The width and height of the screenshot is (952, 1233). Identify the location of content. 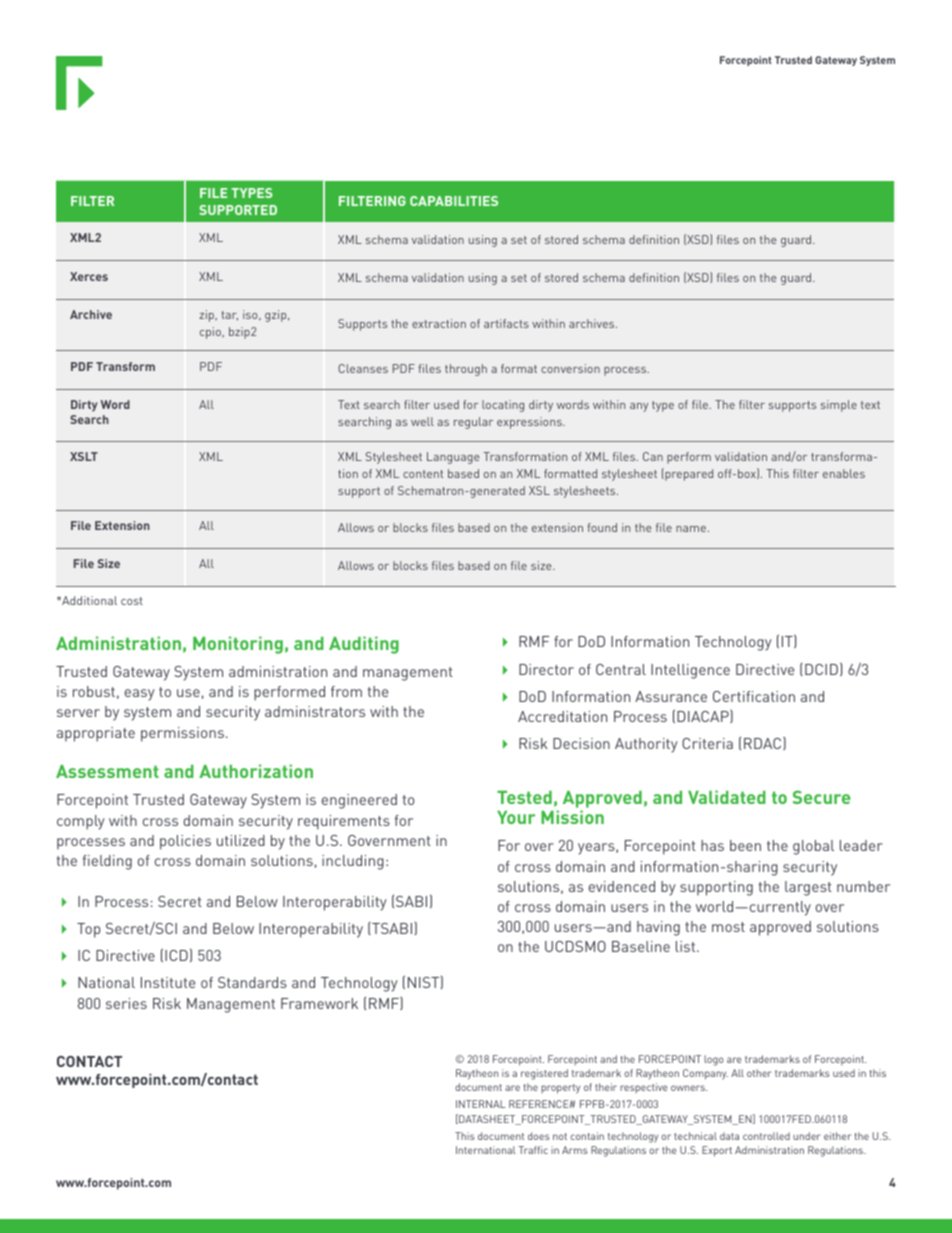
(423, 474).
